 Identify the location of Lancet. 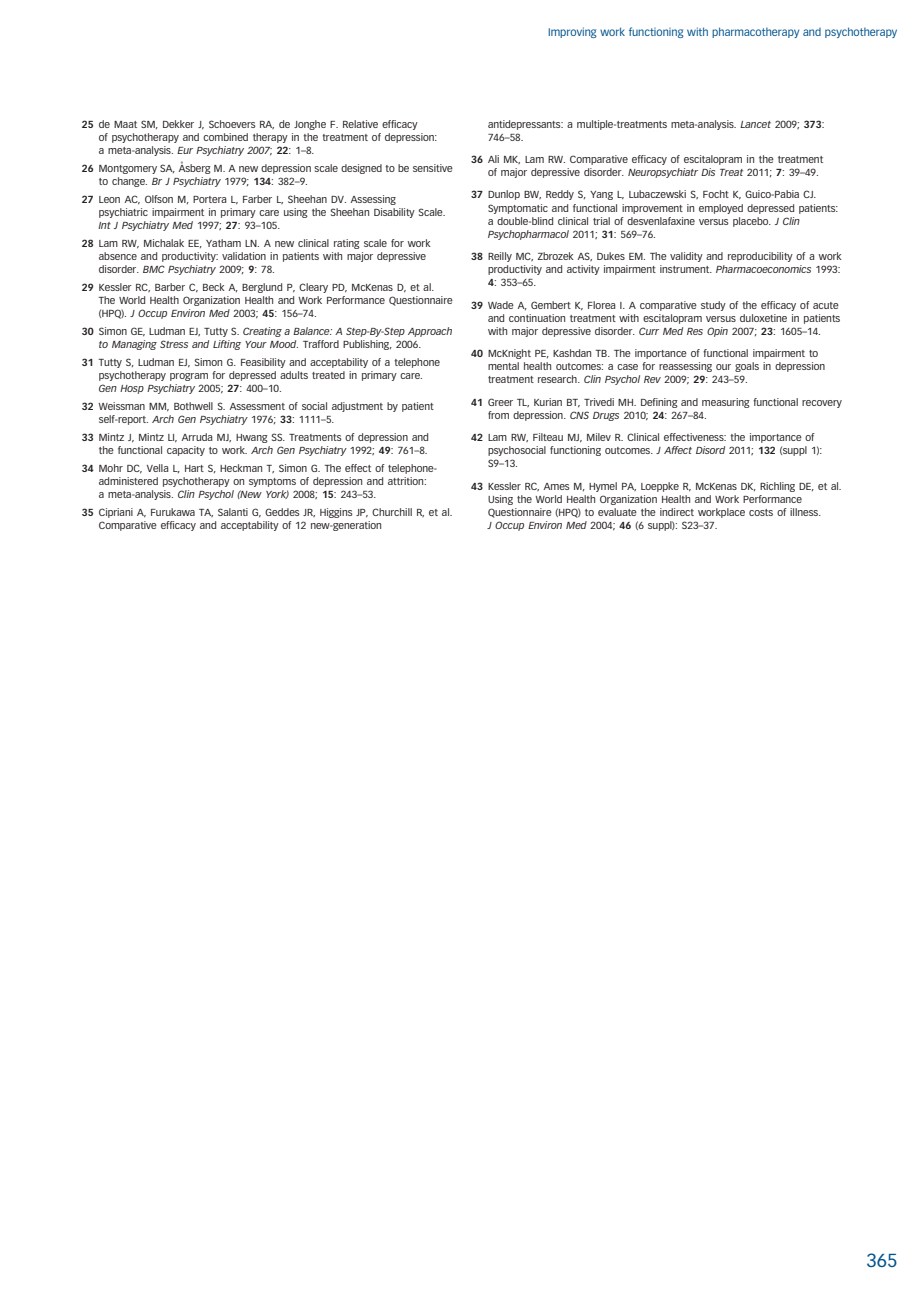
(755, 124).
